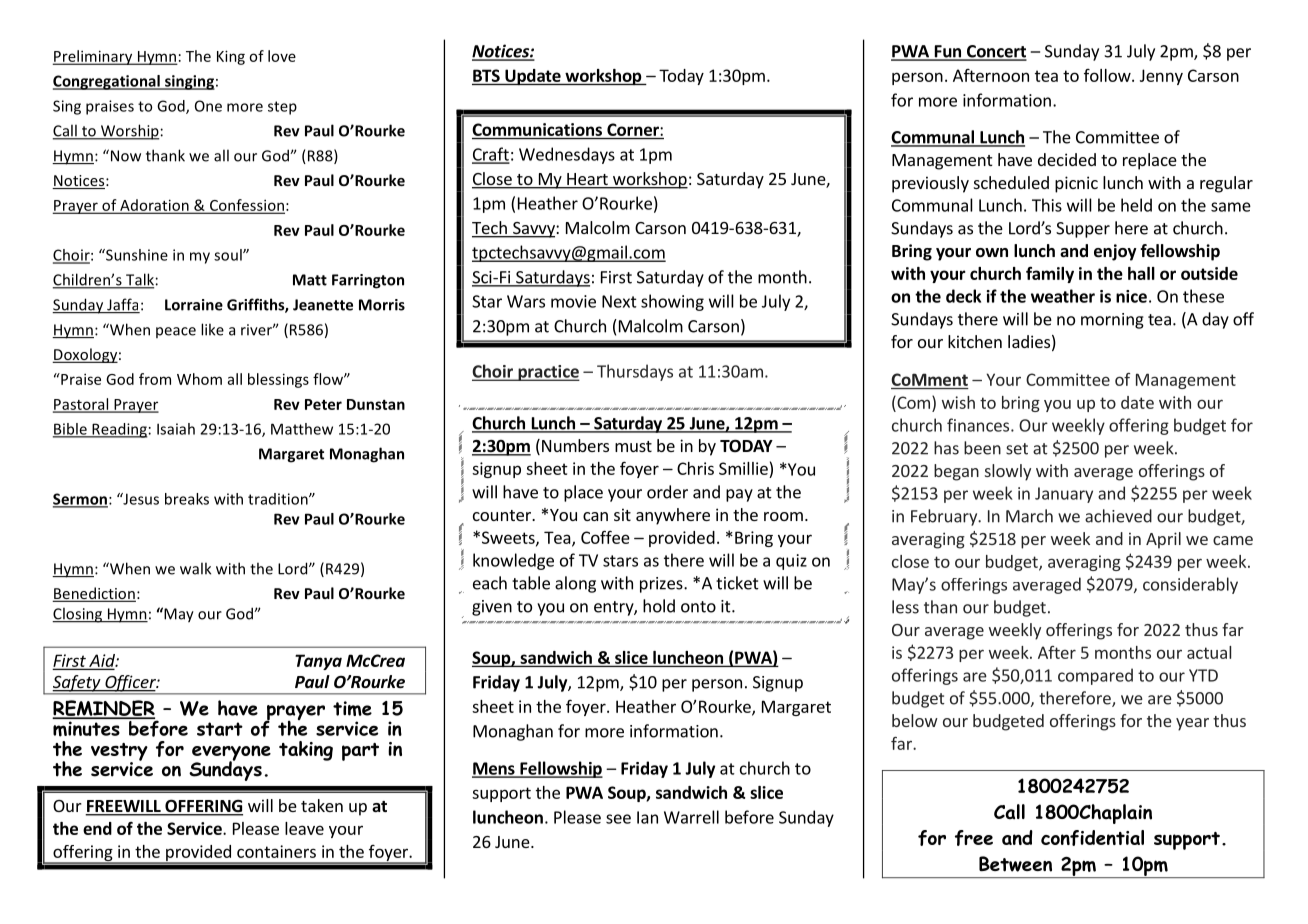 The height and width of the screenshot is (924, 1308). I want to click on containers, so click(276, 851).
